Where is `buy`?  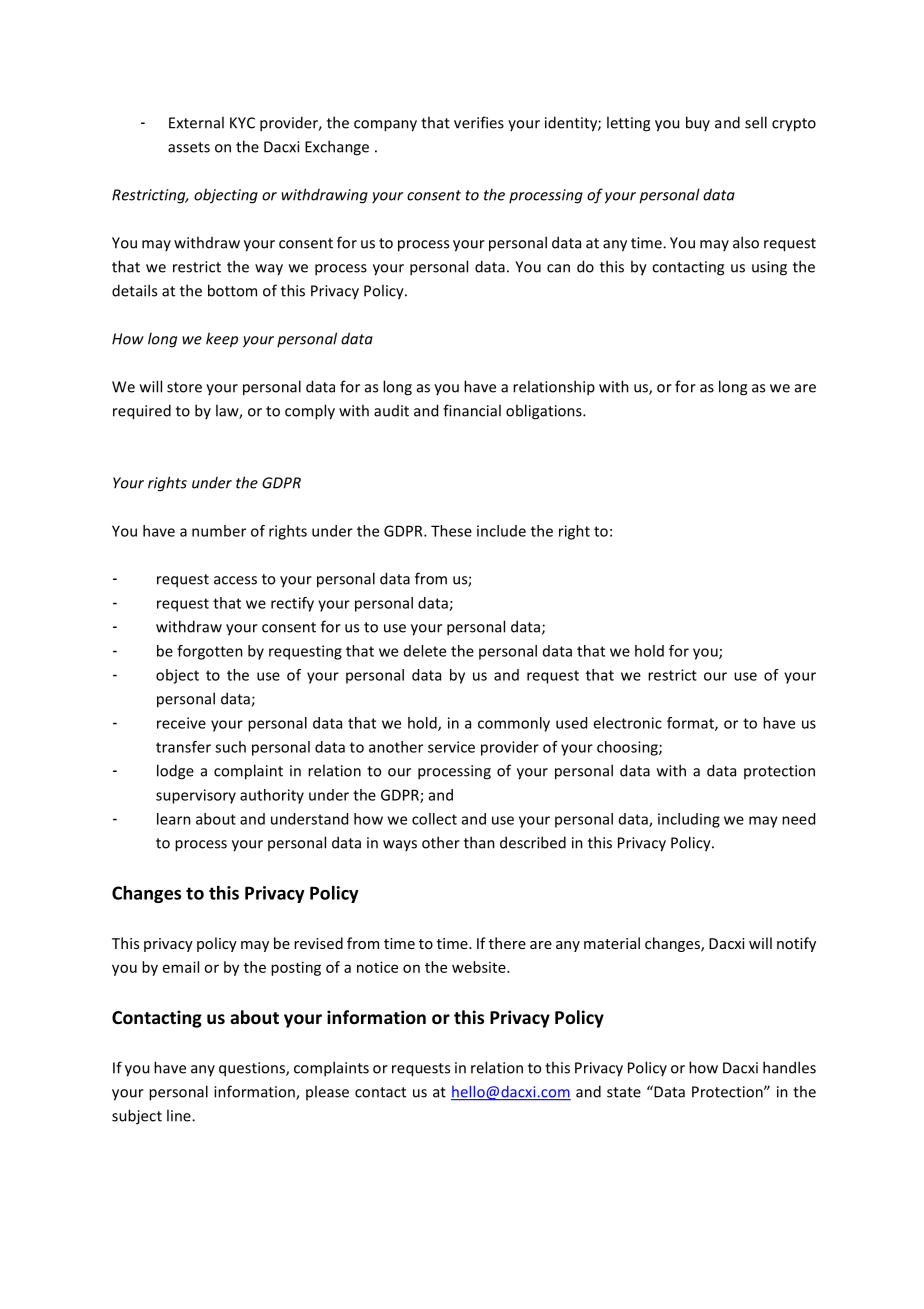
buy is located at coordinates (698, 123).
